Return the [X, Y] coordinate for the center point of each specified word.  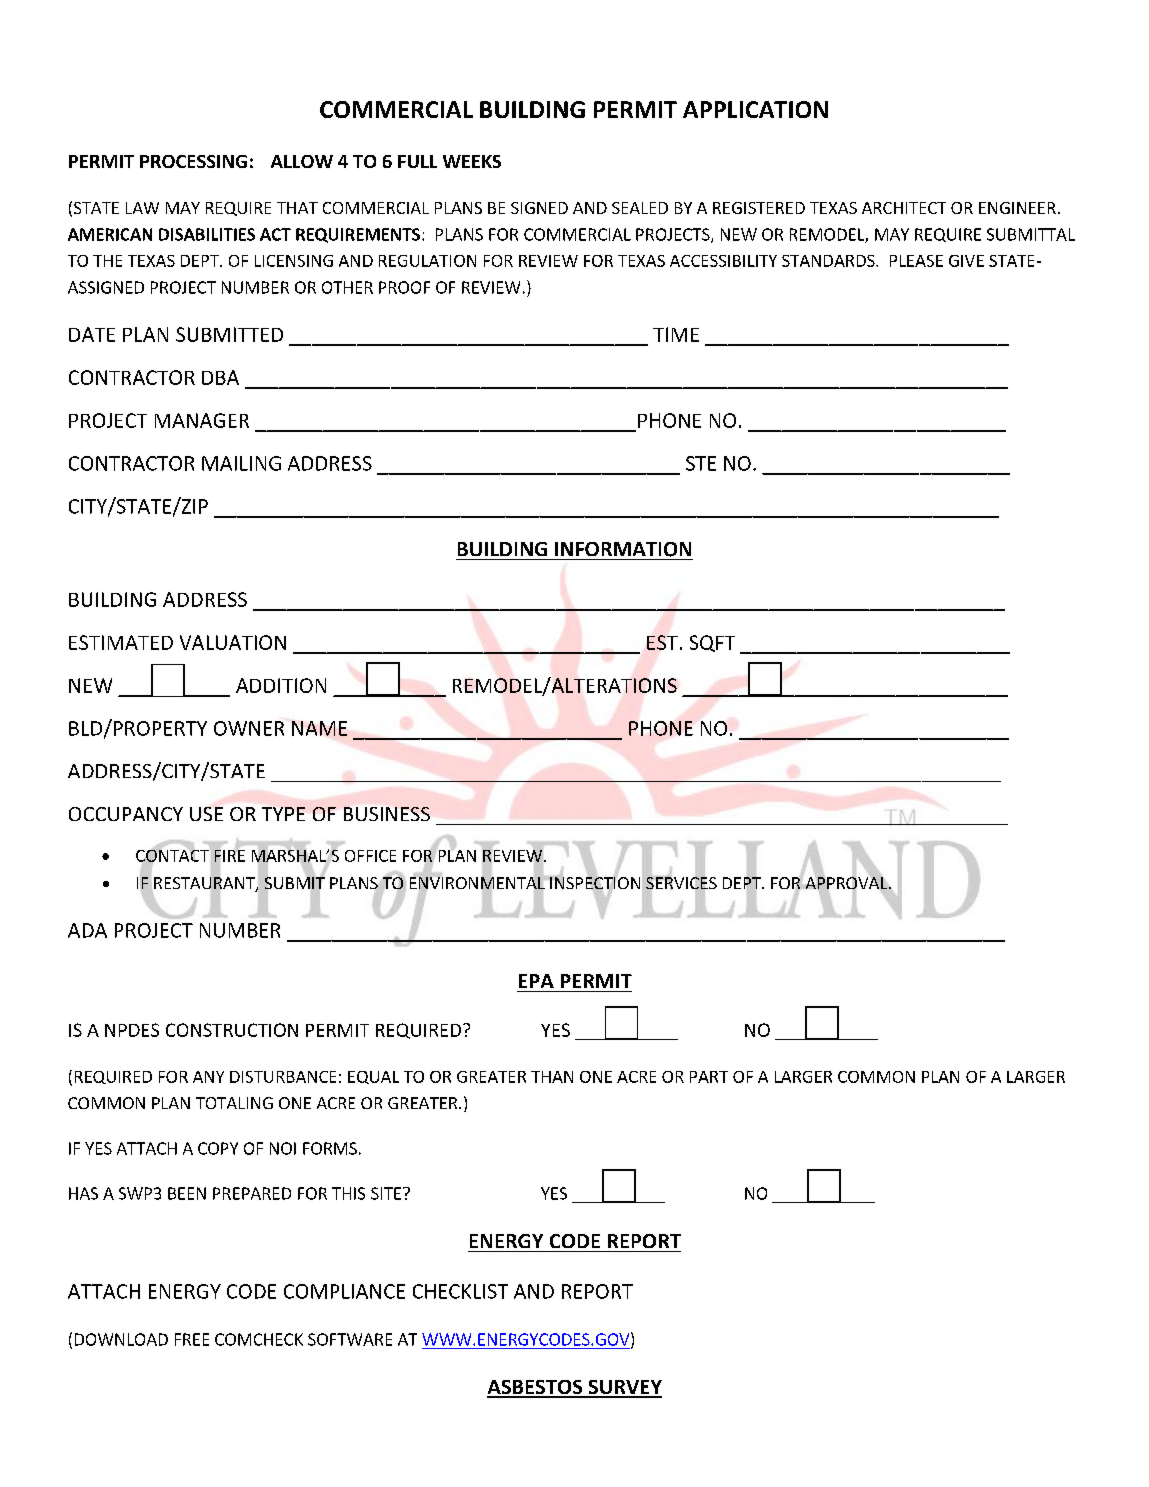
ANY [208, 1077]
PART [709, 1077]
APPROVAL [846, 883]
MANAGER [202, 420]
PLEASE [916, 261]
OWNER [249, 728]
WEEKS [472, 161]
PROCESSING [193, 161]
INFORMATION [623, 549]
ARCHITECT [904, 208]
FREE [192, 1339]
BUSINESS [387, 814]
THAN [552, 1077]
